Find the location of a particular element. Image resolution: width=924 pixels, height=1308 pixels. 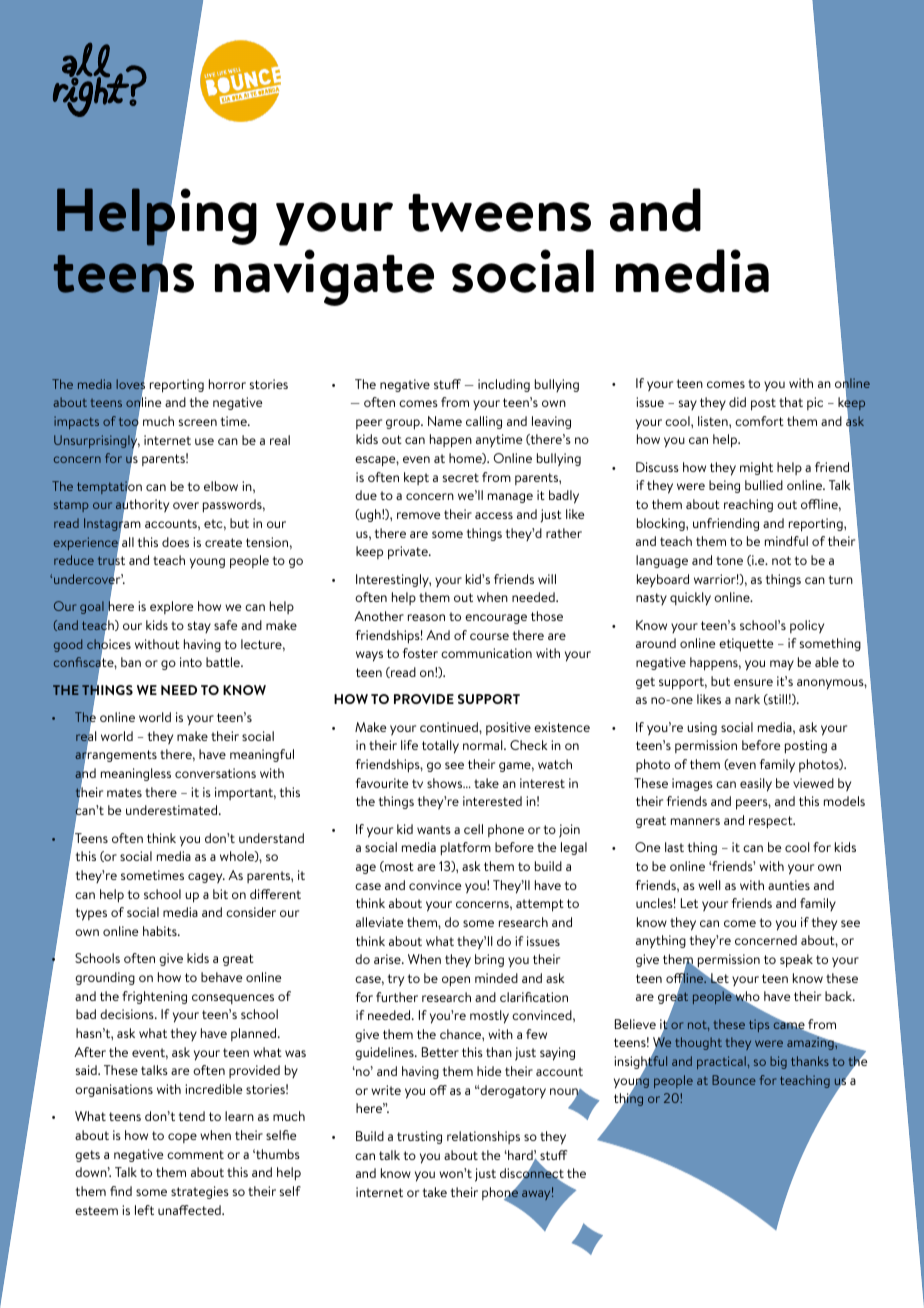

aunties is located at coordinates (789, 885).
